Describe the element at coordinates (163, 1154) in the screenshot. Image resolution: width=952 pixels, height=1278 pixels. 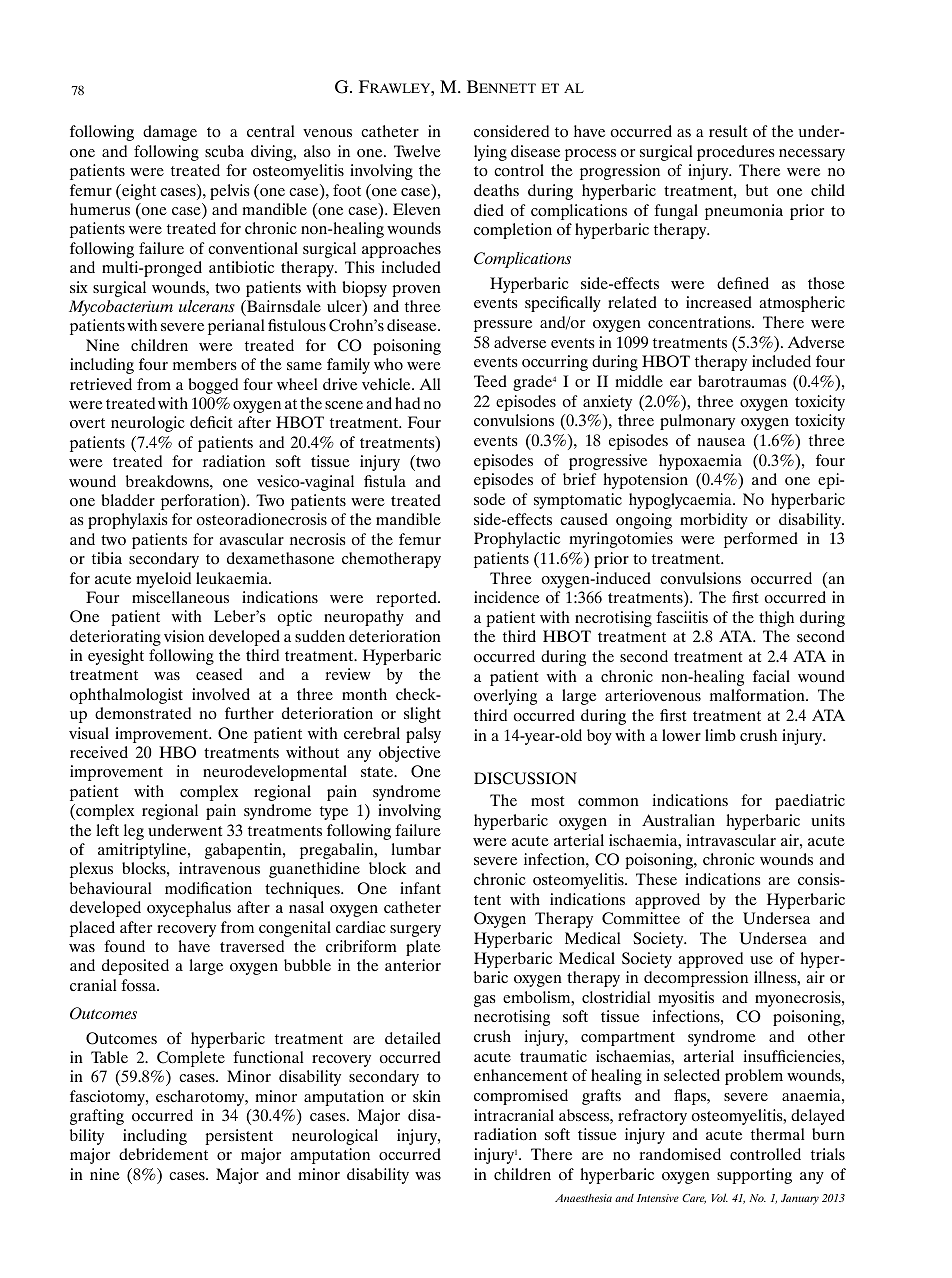
I see `debridement` at that location.
